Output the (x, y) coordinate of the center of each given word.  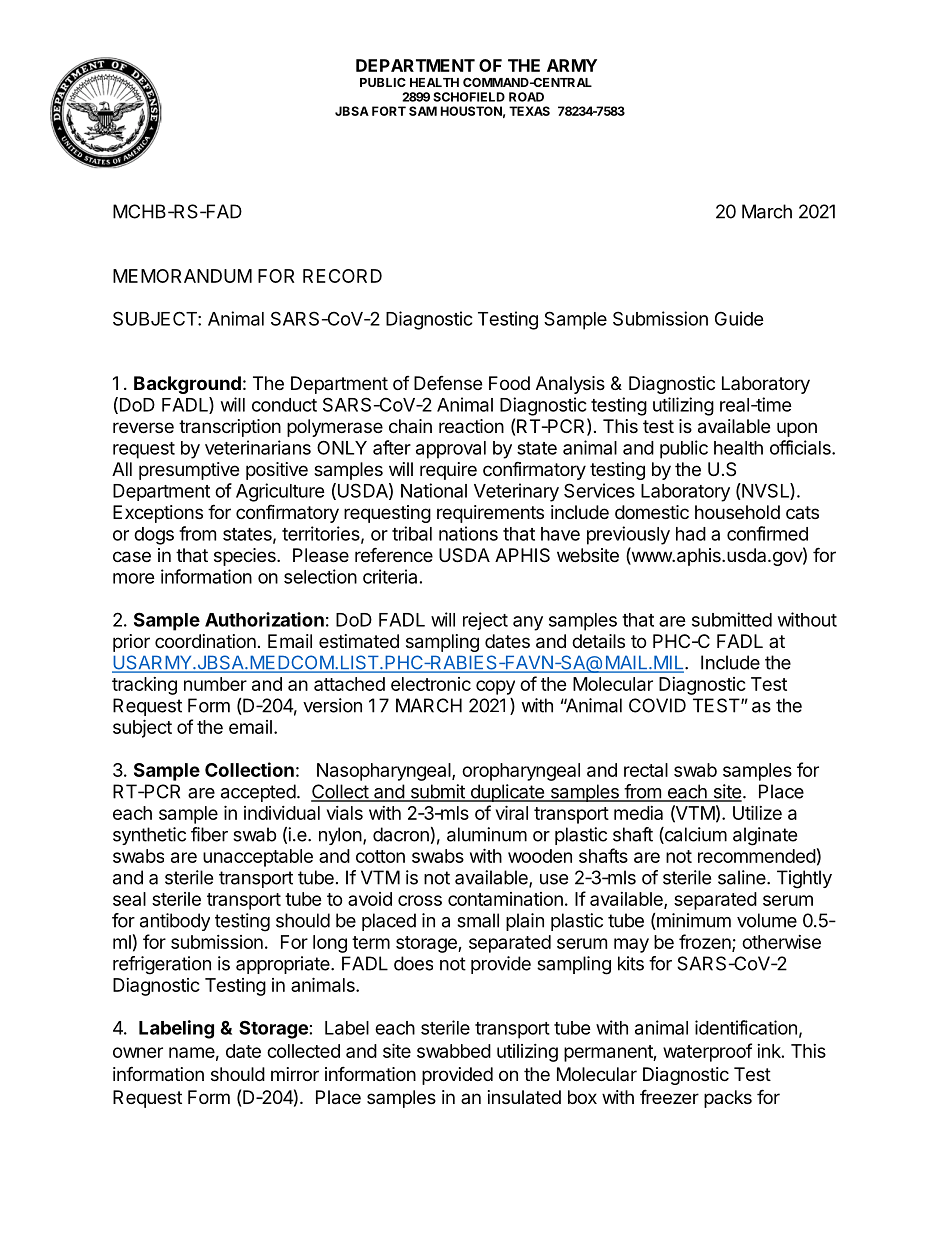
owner (138, 1052)
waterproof (707, 1052)
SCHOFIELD (469, 97)
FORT (389, 111)
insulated (524, 1097)
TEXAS (529, 111)
